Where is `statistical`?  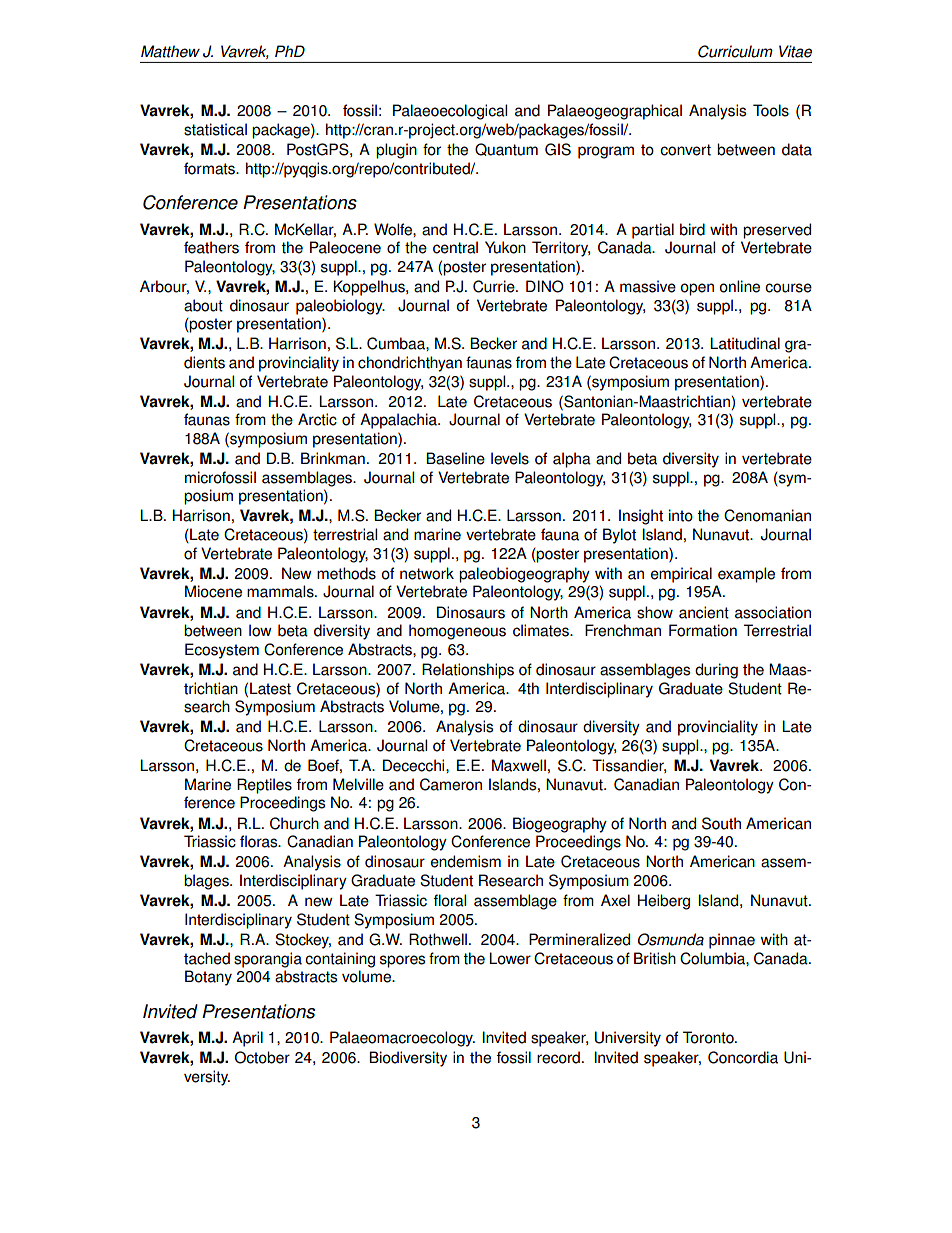 statistical is located at coordinates (215, 129).
